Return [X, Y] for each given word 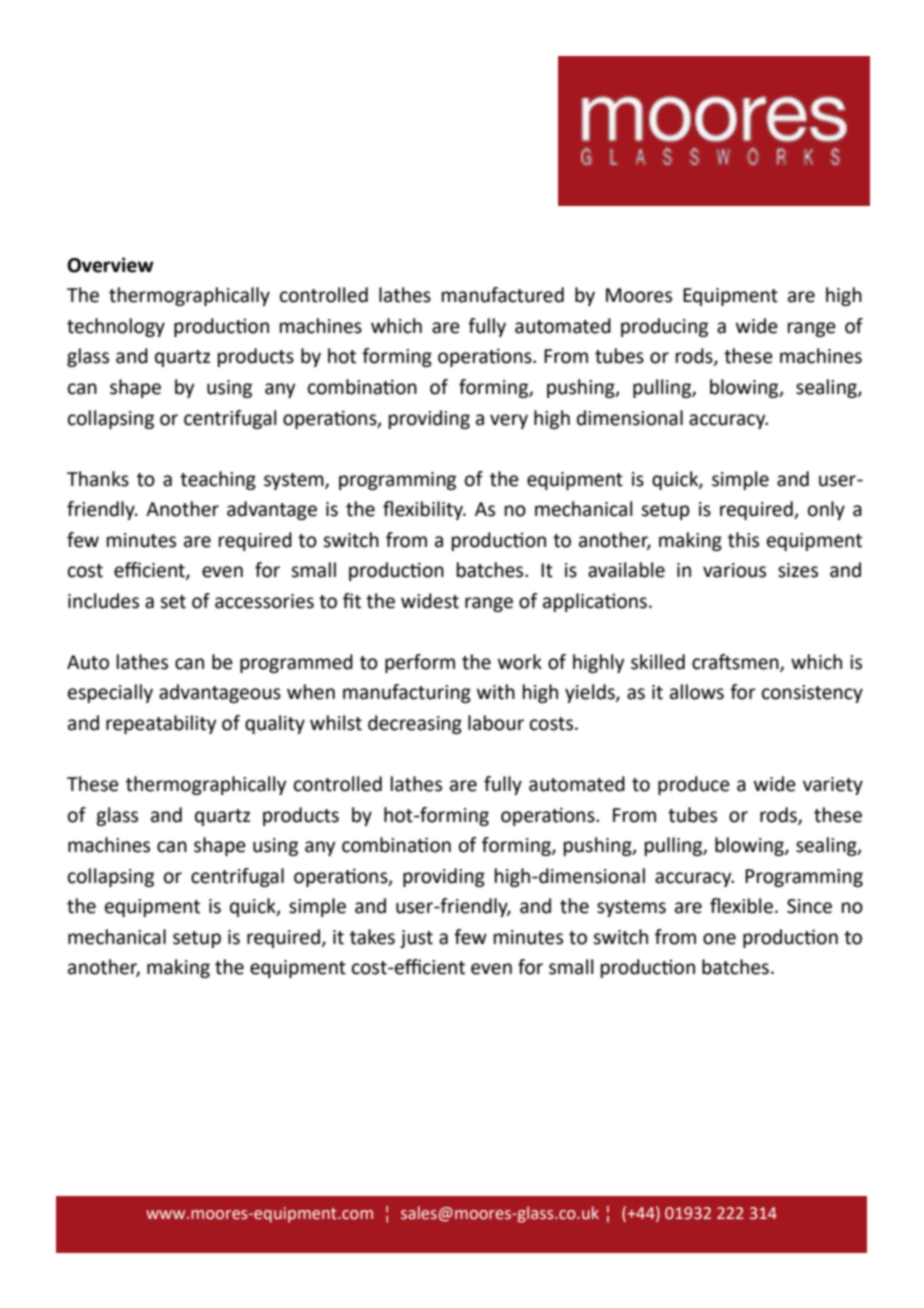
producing [664, 327]
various [734, 570]
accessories [264, 601]
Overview [110, 265]
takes [372, 937]
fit [352, 601]
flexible [741, 906]
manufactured [503, 295]
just [416, 939]
